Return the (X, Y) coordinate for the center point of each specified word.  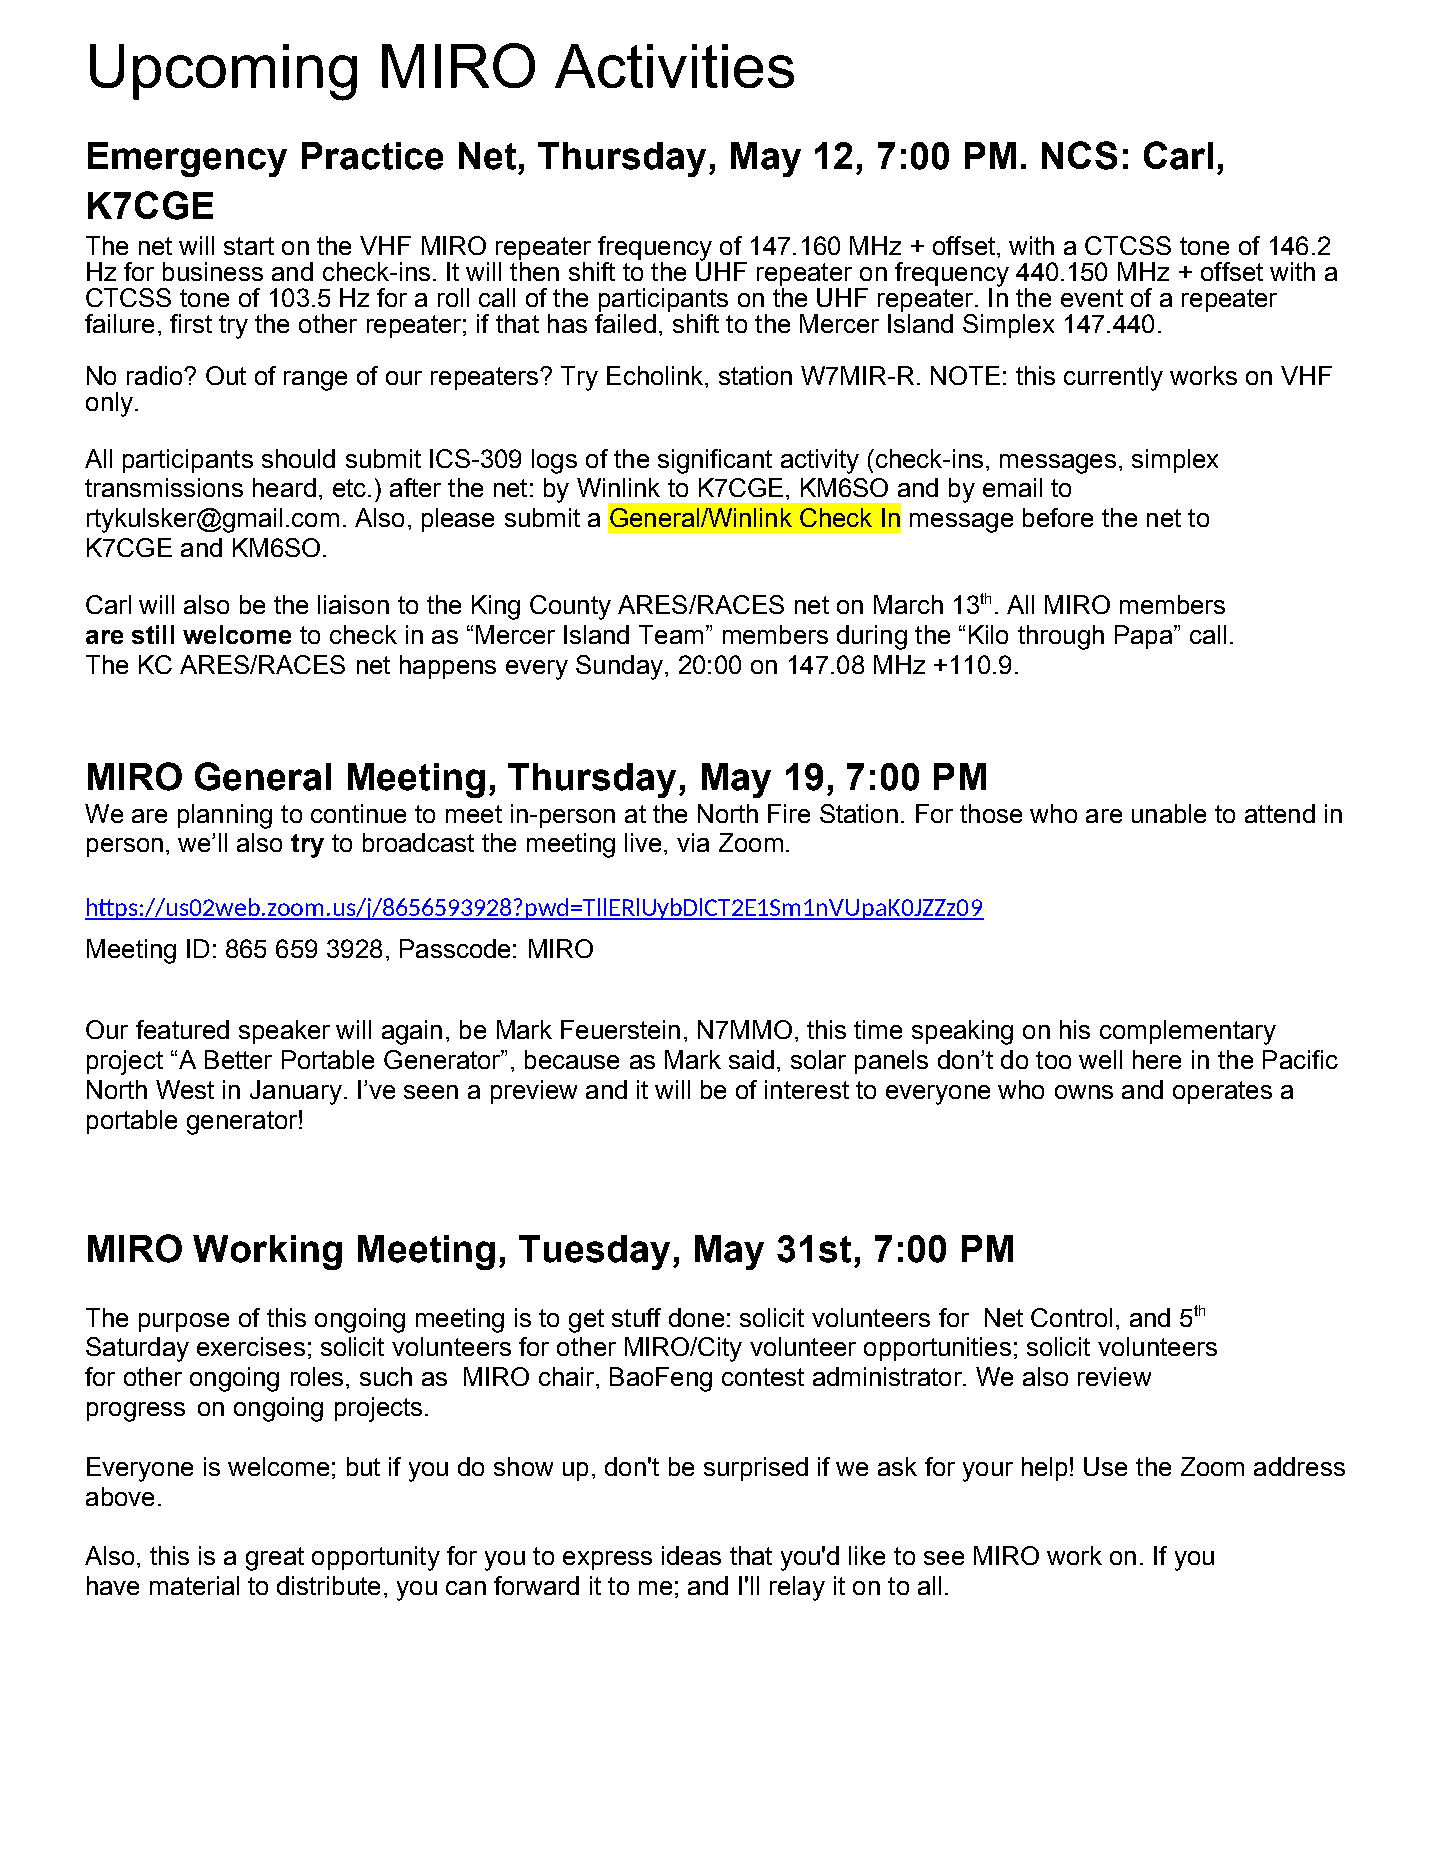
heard (284, 487)
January (296, 1092)
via (693, 842)
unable (1169, 813)
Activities (674, 66)
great (275, 1559)
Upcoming (223, 72)
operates (1222, 1092)
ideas (691, 1555)
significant (715, 461)
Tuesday (594, 1252)
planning (225, 816)
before (1058, 517)
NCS (1079, 155)
